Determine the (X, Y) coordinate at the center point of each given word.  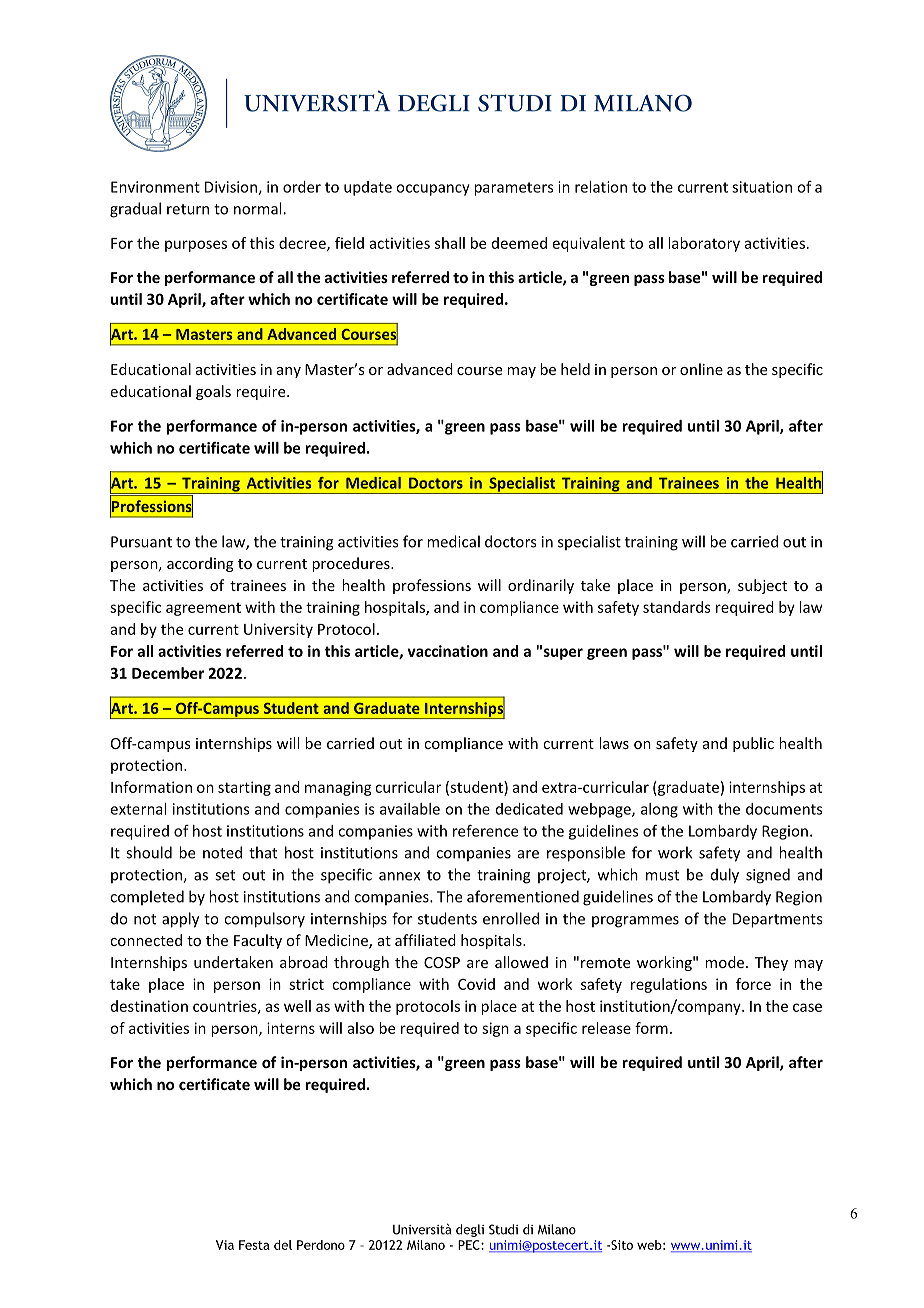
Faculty (258, 941)
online (701, 369)
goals (213, 392)
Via (225, 1245)
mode (724, 962)
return (188, 209)
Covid (476, 984)
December (168, 673)
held (575, 369)
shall (450, 243)
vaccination (447, 651)
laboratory (704, 244)
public (753, 744)
